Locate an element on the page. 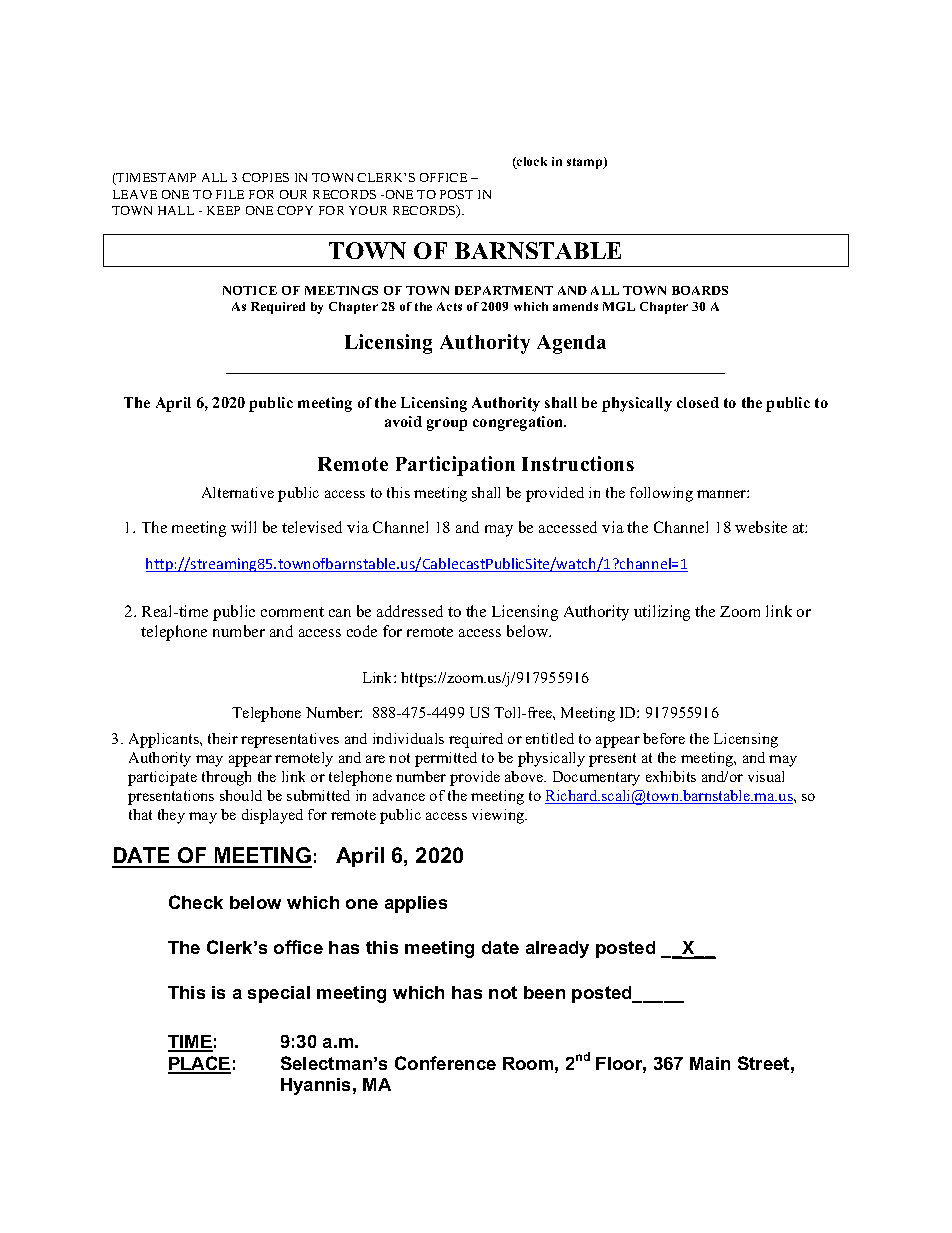  closed is located at coordinates (698, 402).
